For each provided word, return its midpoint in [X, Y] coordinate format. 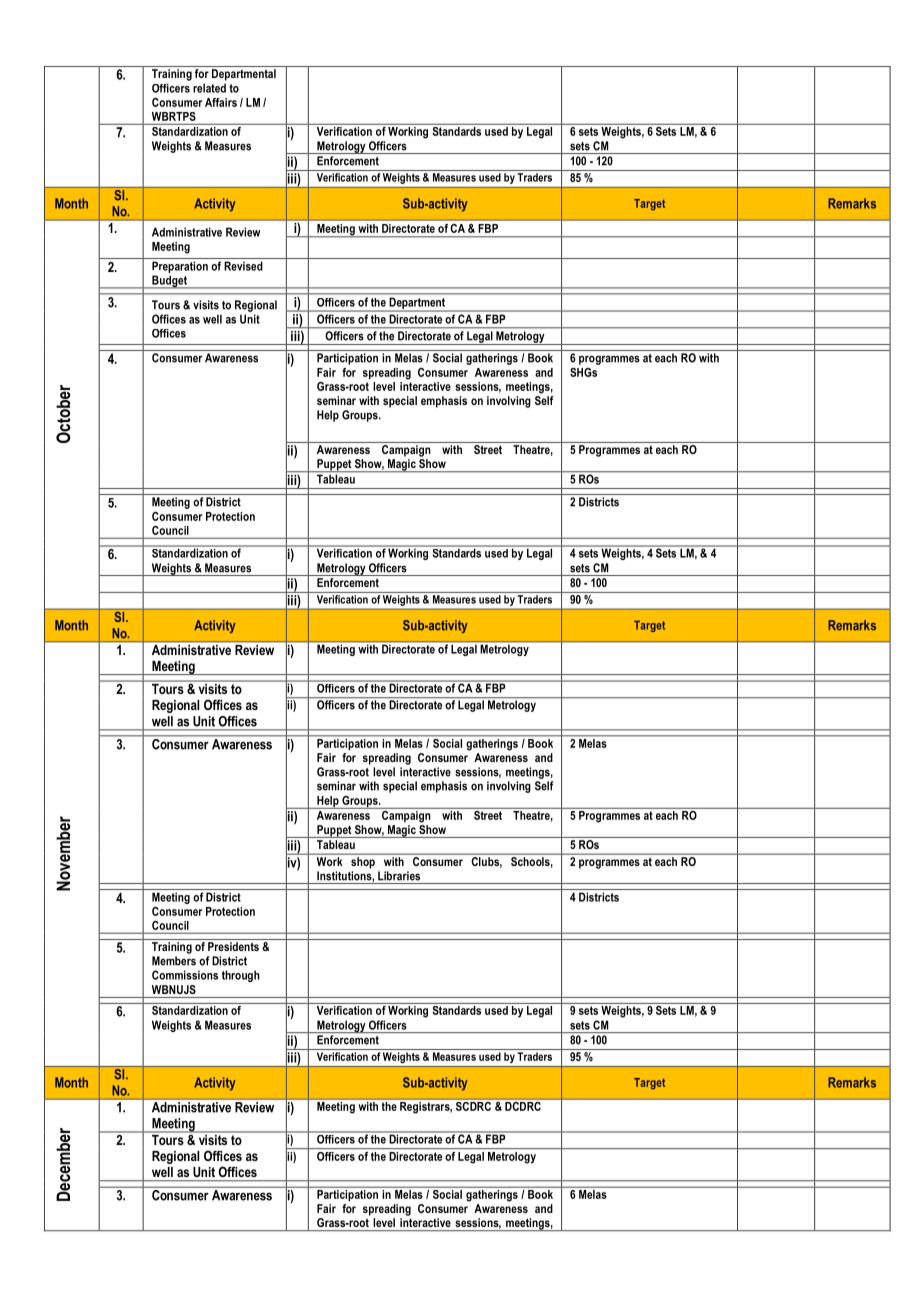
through [241, 976]
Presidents [233, 946]
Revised [243, 266]
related [209, 88]
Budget [169, 282]
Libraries [399, 876]
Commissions [185, 975]
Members [174, 961]
